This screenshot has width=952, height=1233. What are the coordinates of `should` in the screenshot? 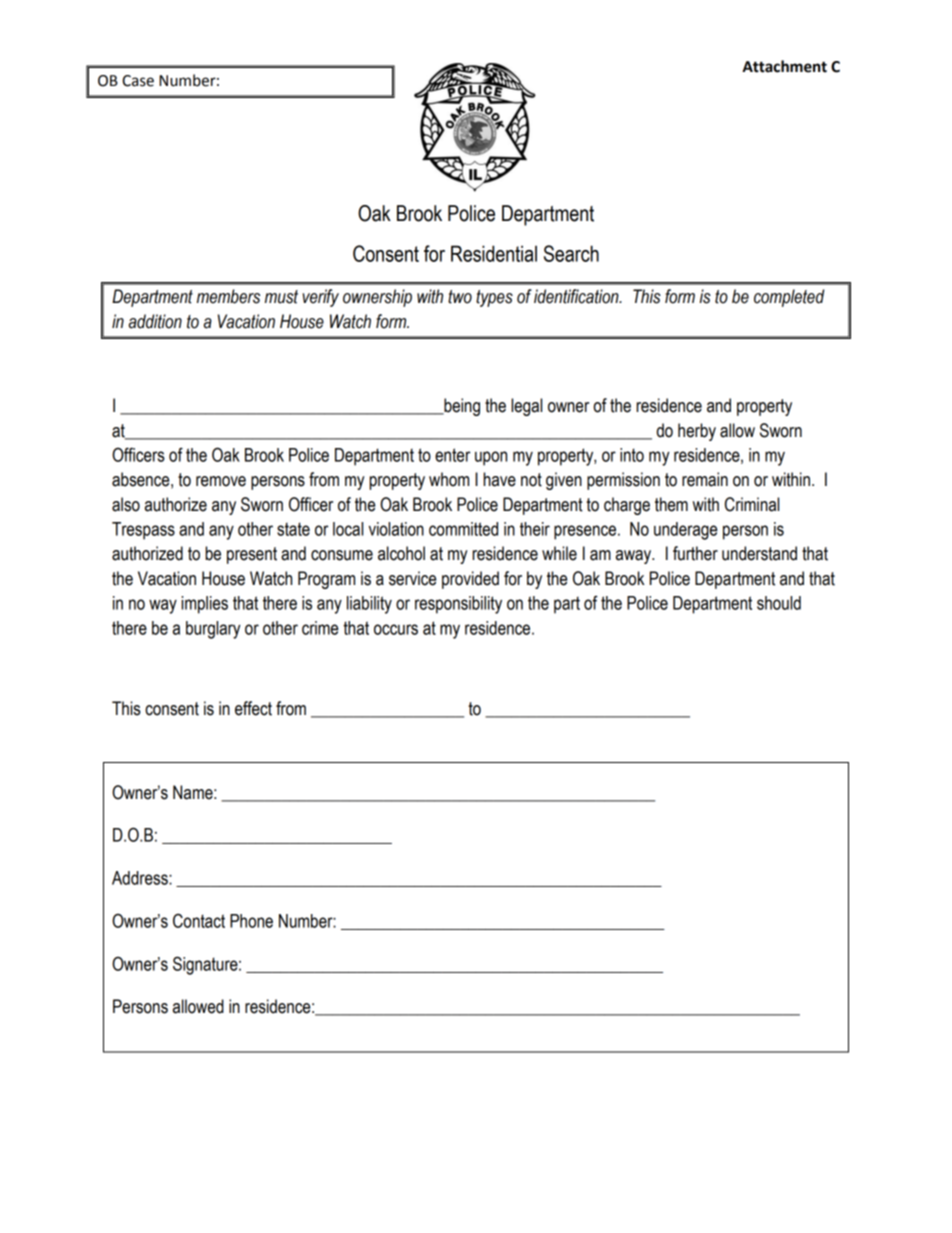 It's located at (779, 603).
